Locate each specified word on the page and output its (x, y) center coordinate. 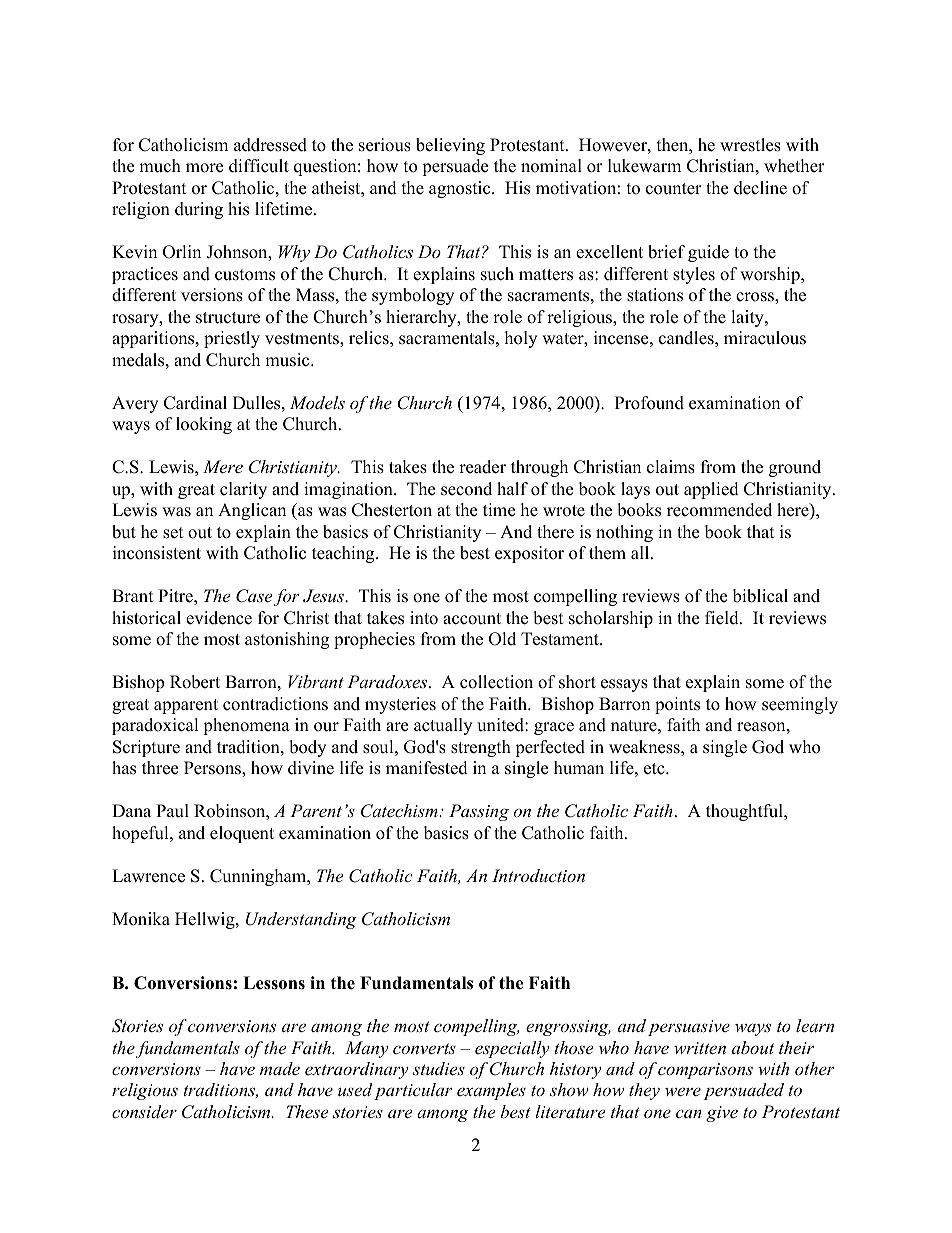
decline (760, 188)
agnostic (461, 189)
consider (144, 1111)
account (472, 619)
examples (491, 1091)
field (723, 618)
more (204, 168)
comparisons (705, 1071)
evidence (219, 618)
